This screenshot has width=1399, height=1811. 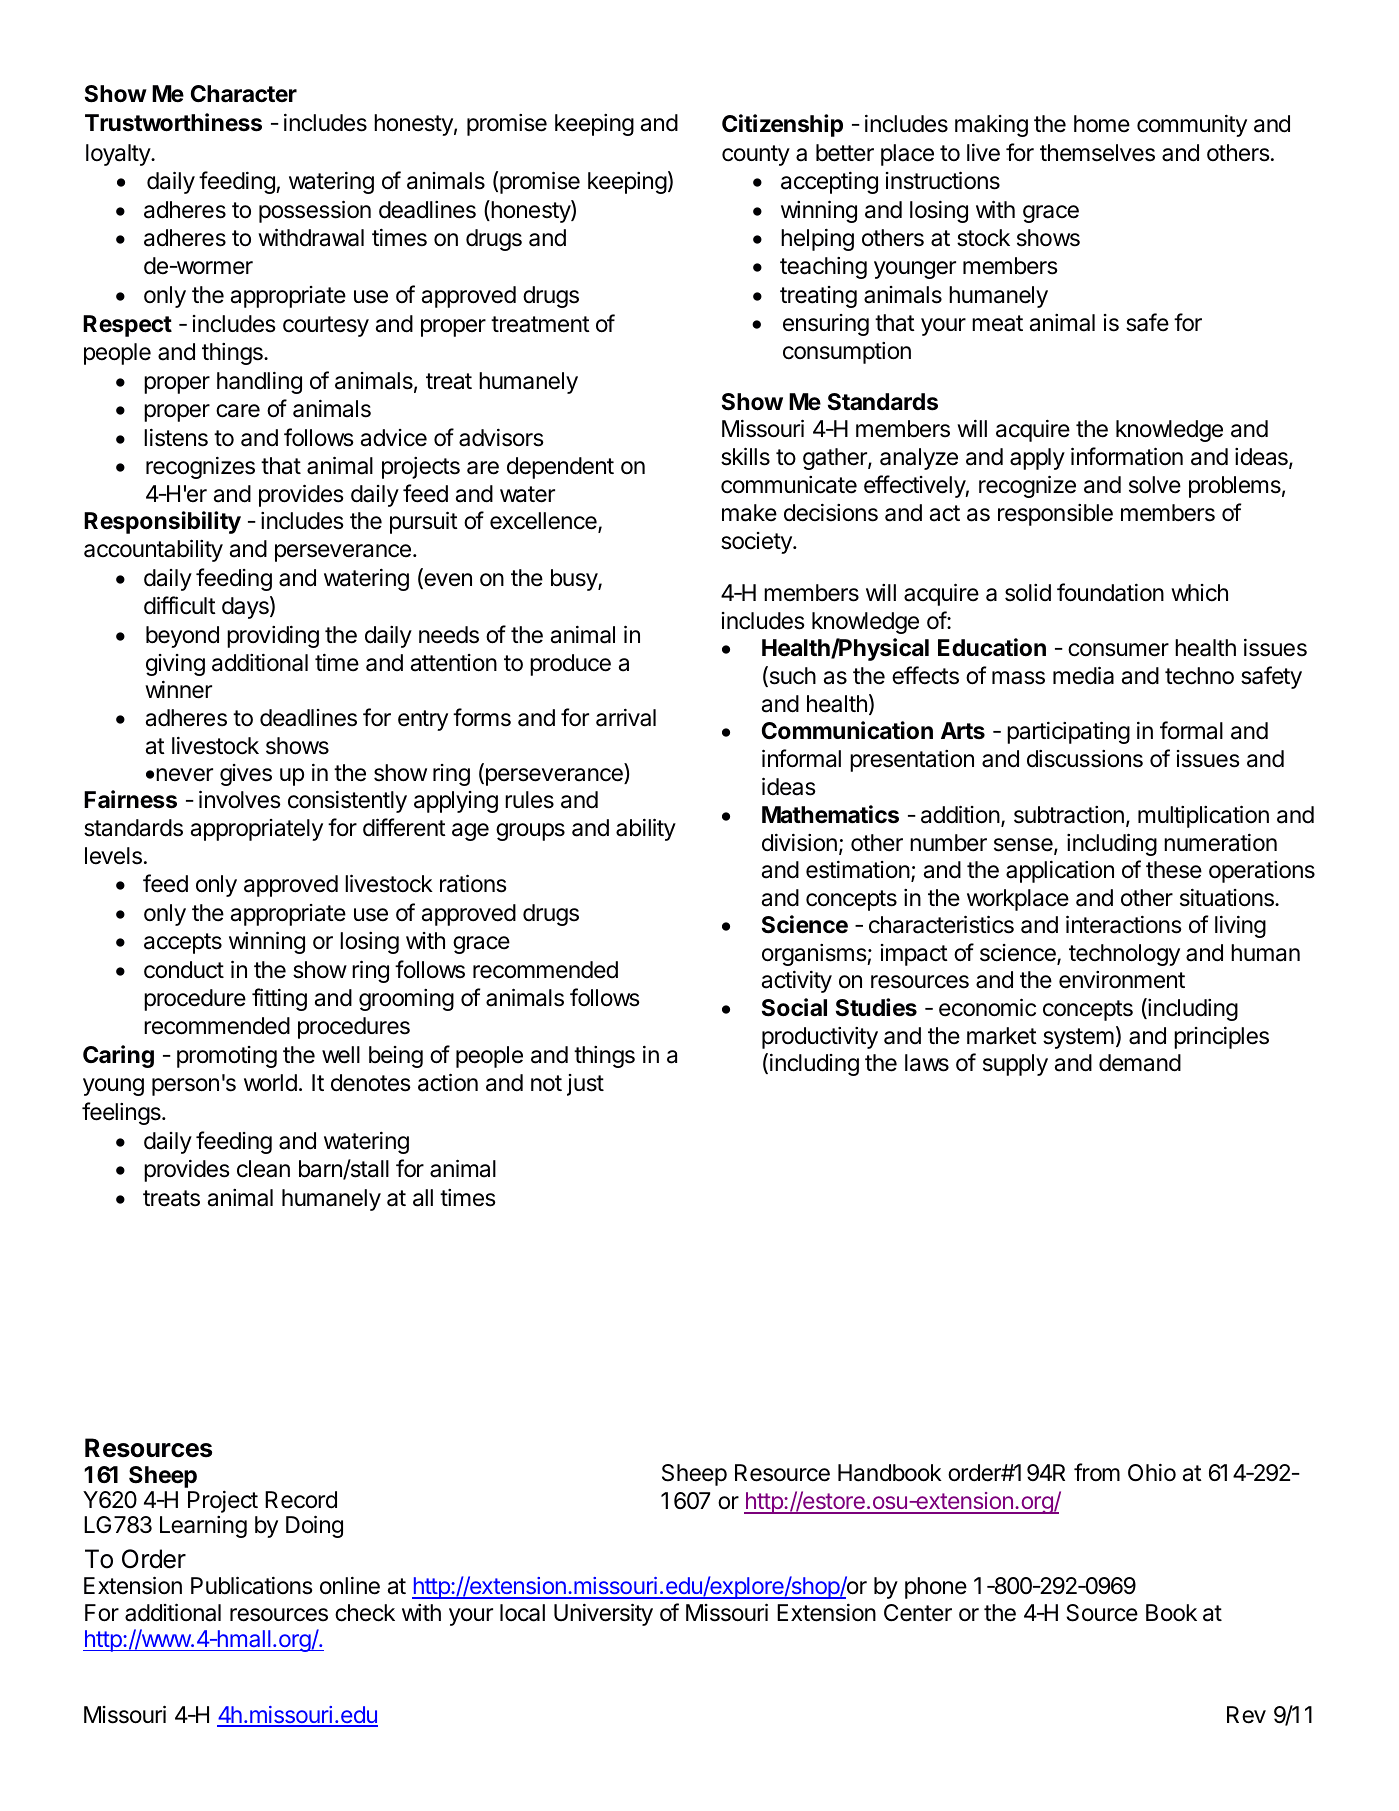 What do you see at coordinates (815, 955) in the screenshot?
I see `organisms` at bounding box center [815, 955].
